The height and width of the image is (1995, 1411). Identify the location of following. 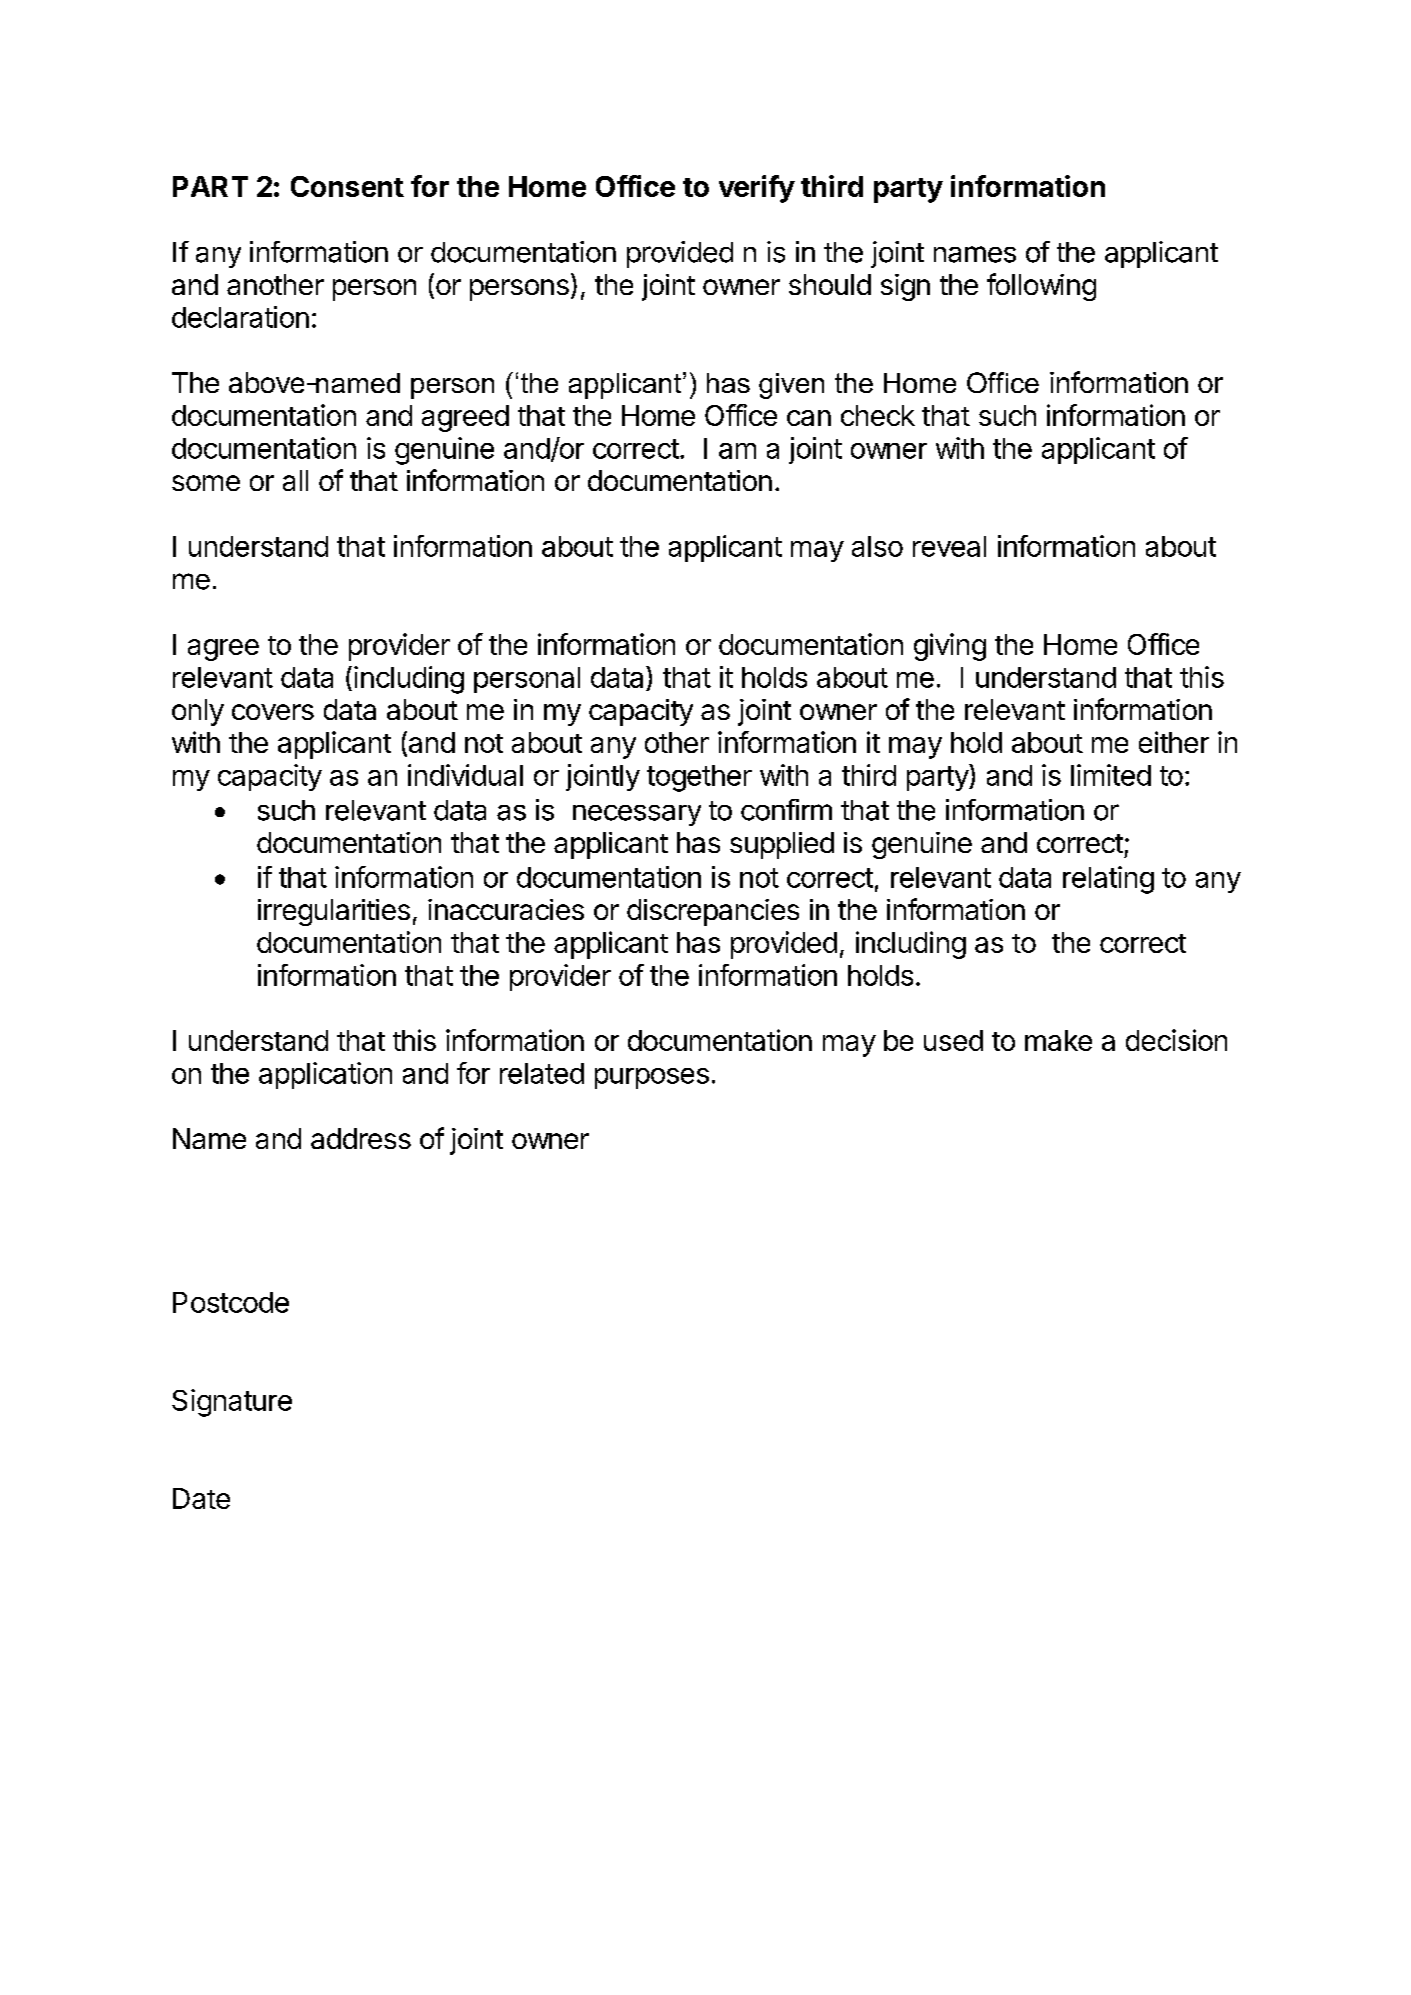
(1041, 287).
